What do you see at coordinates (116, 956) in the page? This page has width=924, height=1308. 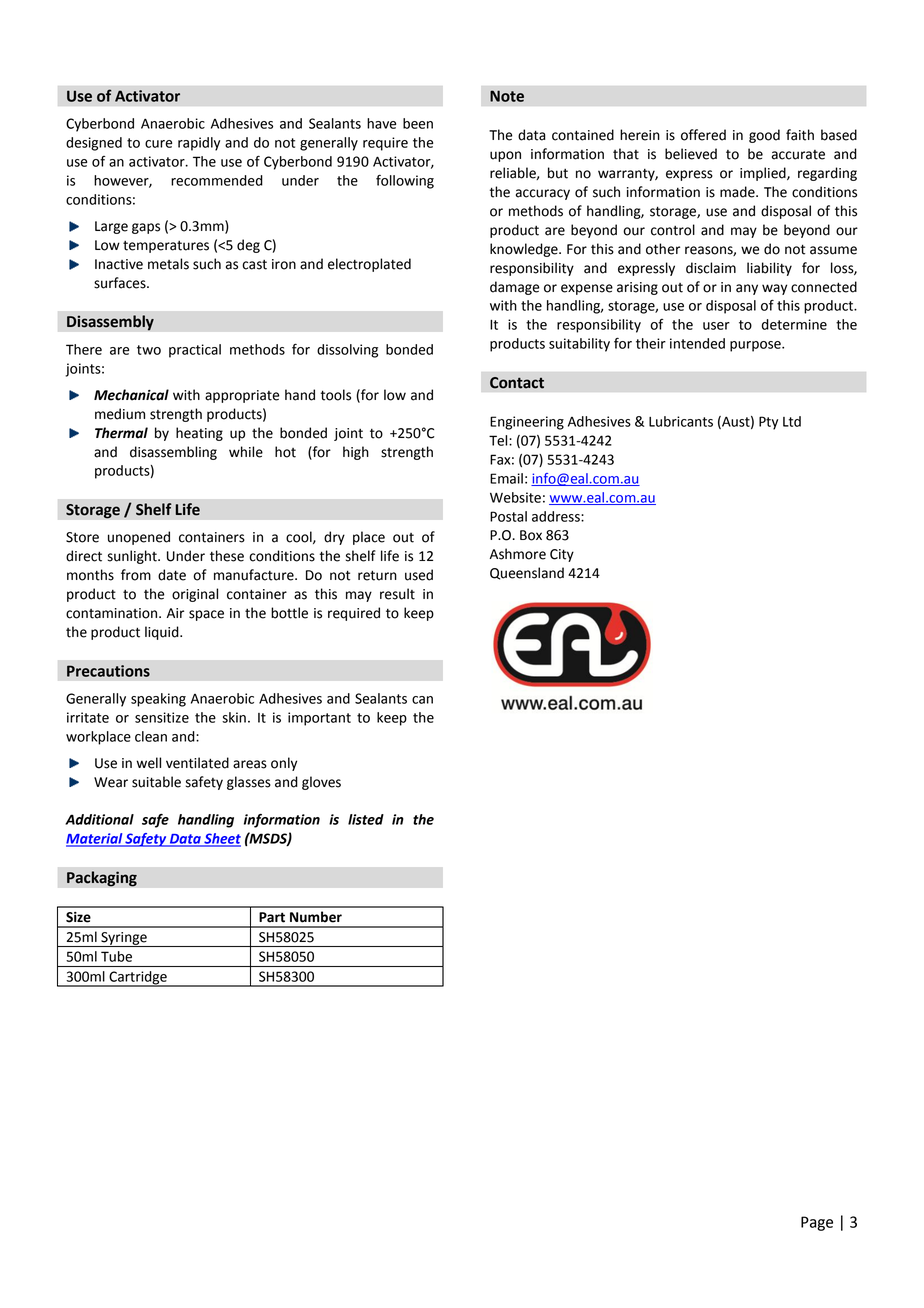 I see `Tube` at bounding box center [116, 956].
